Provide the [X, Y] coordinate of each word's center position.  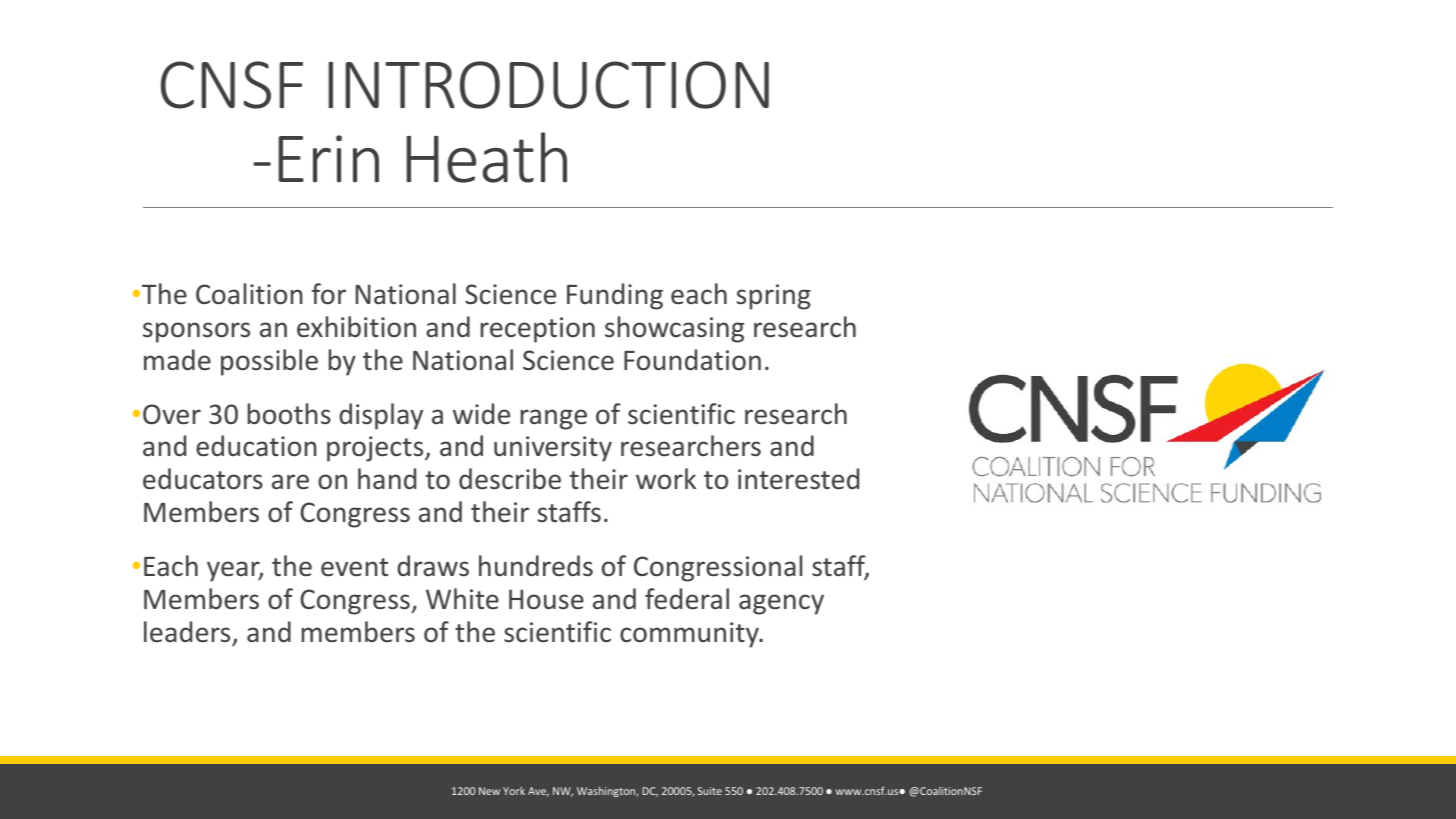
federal [687, 599]
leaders [187, 632]
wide [481, 414]
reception [538, 330]
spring [774, 297]
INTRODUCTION [548, 85]
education [256, 446]
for [329, 294]
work [666, 479]
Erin [328, 158]
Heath [486, 157]
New [489, 791]
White [462, 599]
